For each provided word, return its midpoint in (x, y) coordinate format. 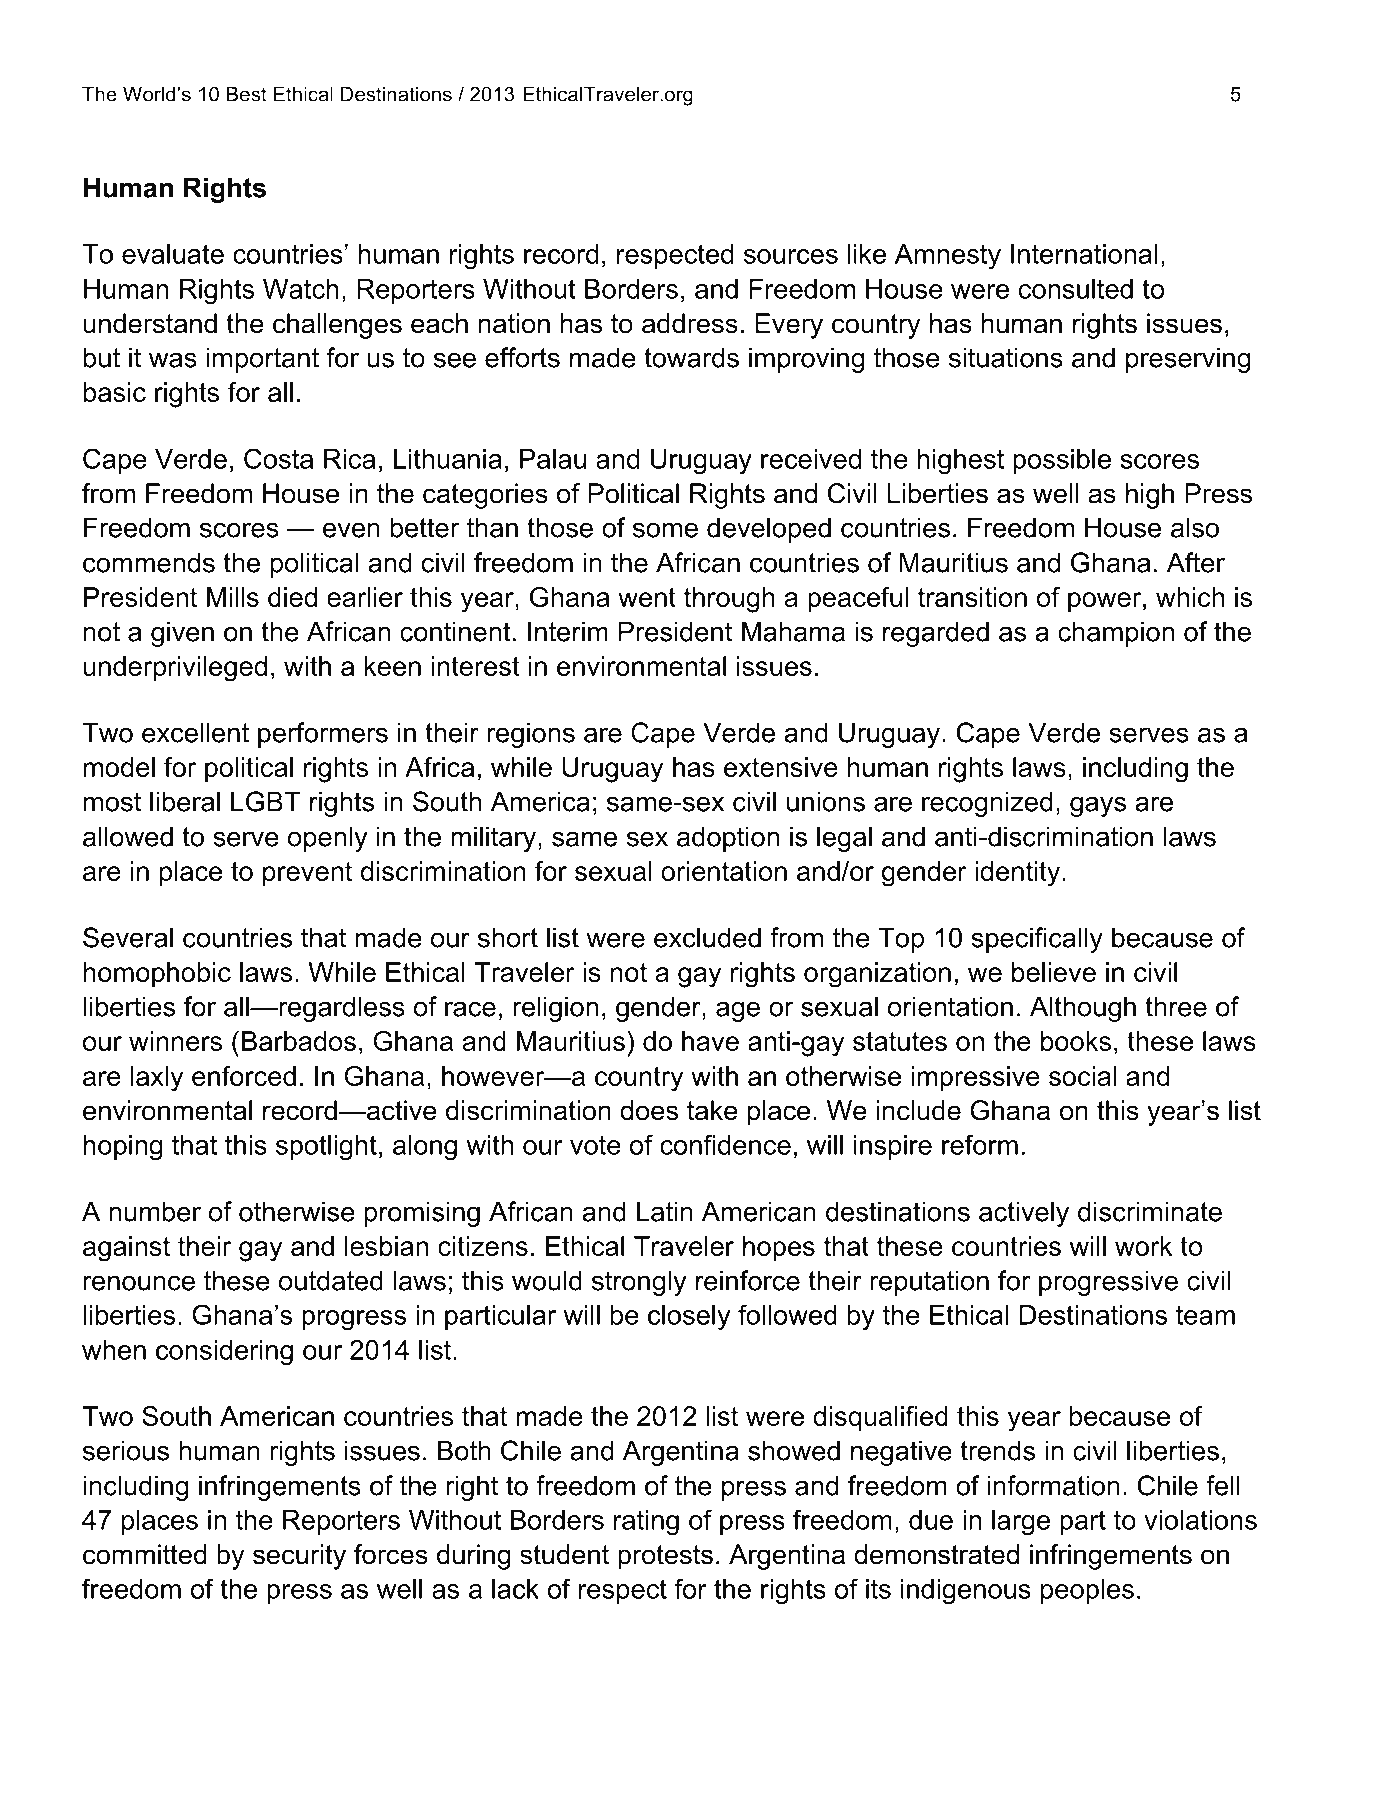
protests (665, 1557)
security (299, 1557)
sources (791, 256)
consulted (1076, 289)
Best (247, 94)
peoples (1087, 1591)
